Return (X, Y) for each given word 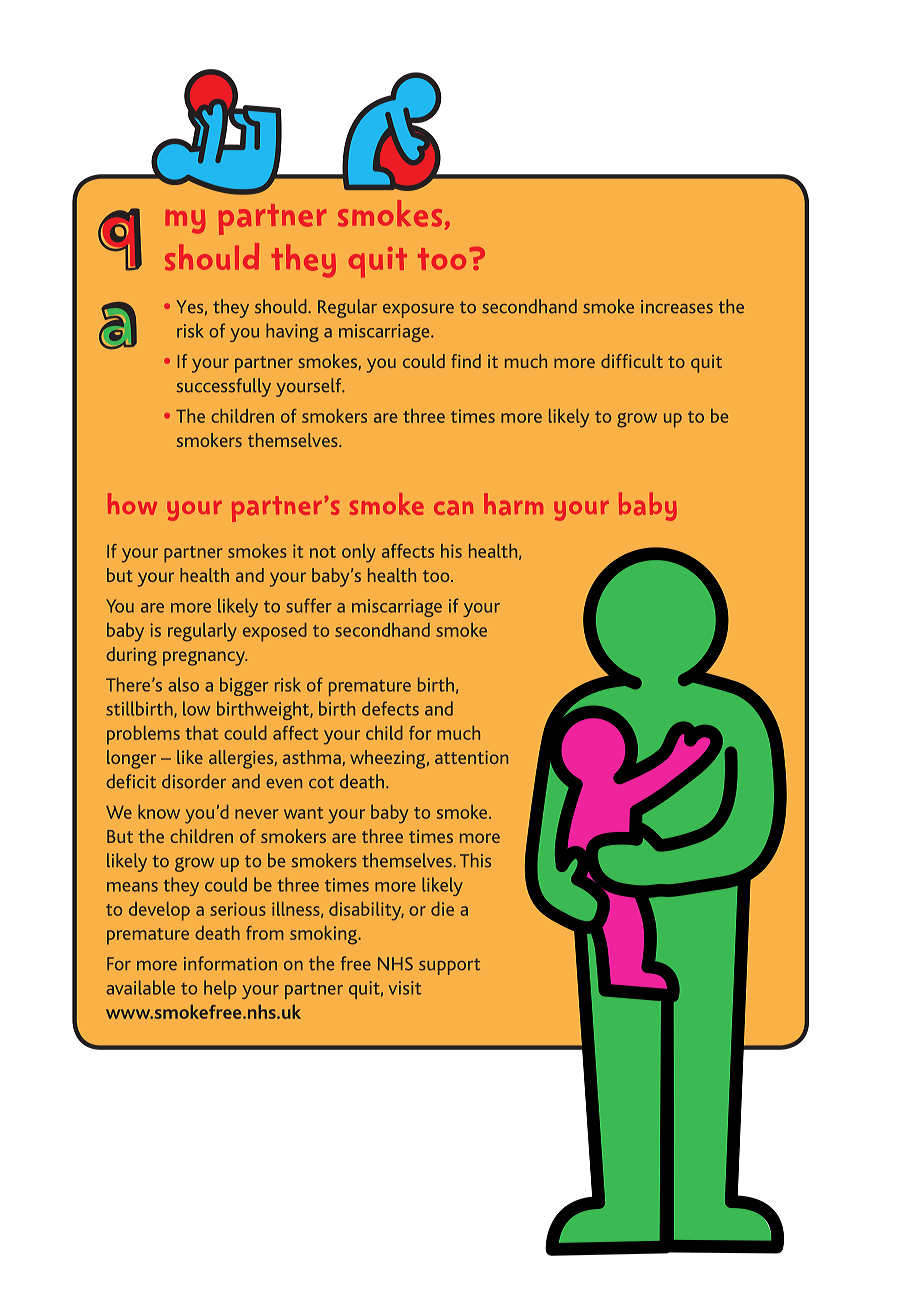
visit (404, 988)
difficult (632, 361)
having (292, 332)
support (449, 966)
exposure (418, 311)
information (230, 963)
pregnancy (205, 658)
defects (390, 708)
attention (471, 757)
